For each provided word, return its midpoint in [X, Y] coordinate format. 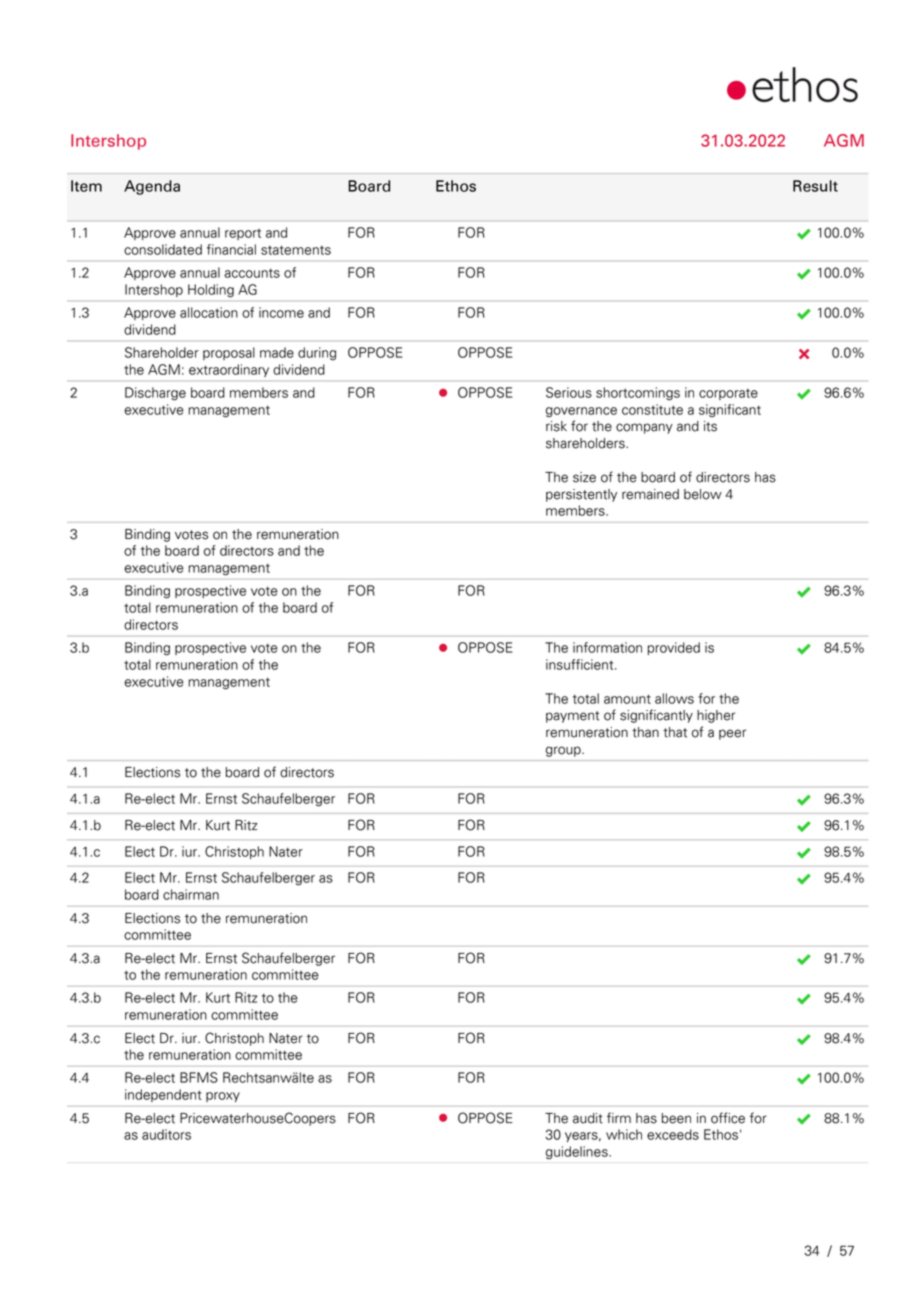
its [710, 426]
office [728, 1118]
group [564, 751]
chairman [191, 894]
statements [296, 250]
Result [815, 186]
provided [674, 648]
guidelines [578, 1152]
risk [556, 426]
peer [732, 734]
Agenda [152, 187]
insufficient [581, 664]
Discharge [155, 394]
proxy [223, 1097]
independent [163, 1095]
